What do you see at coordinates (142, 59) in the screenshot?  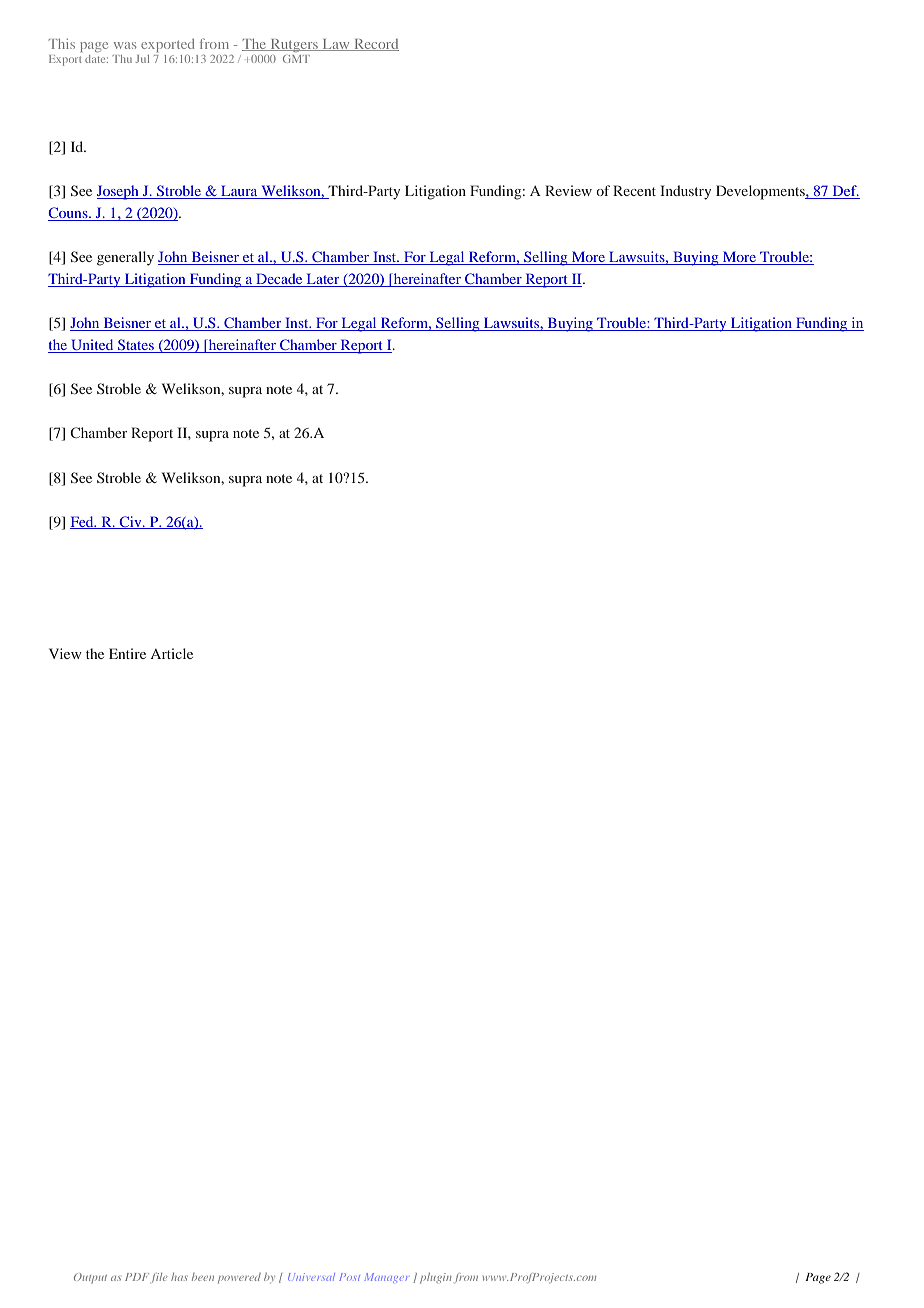 I see `Jul` at bounding box center [142, 59].
